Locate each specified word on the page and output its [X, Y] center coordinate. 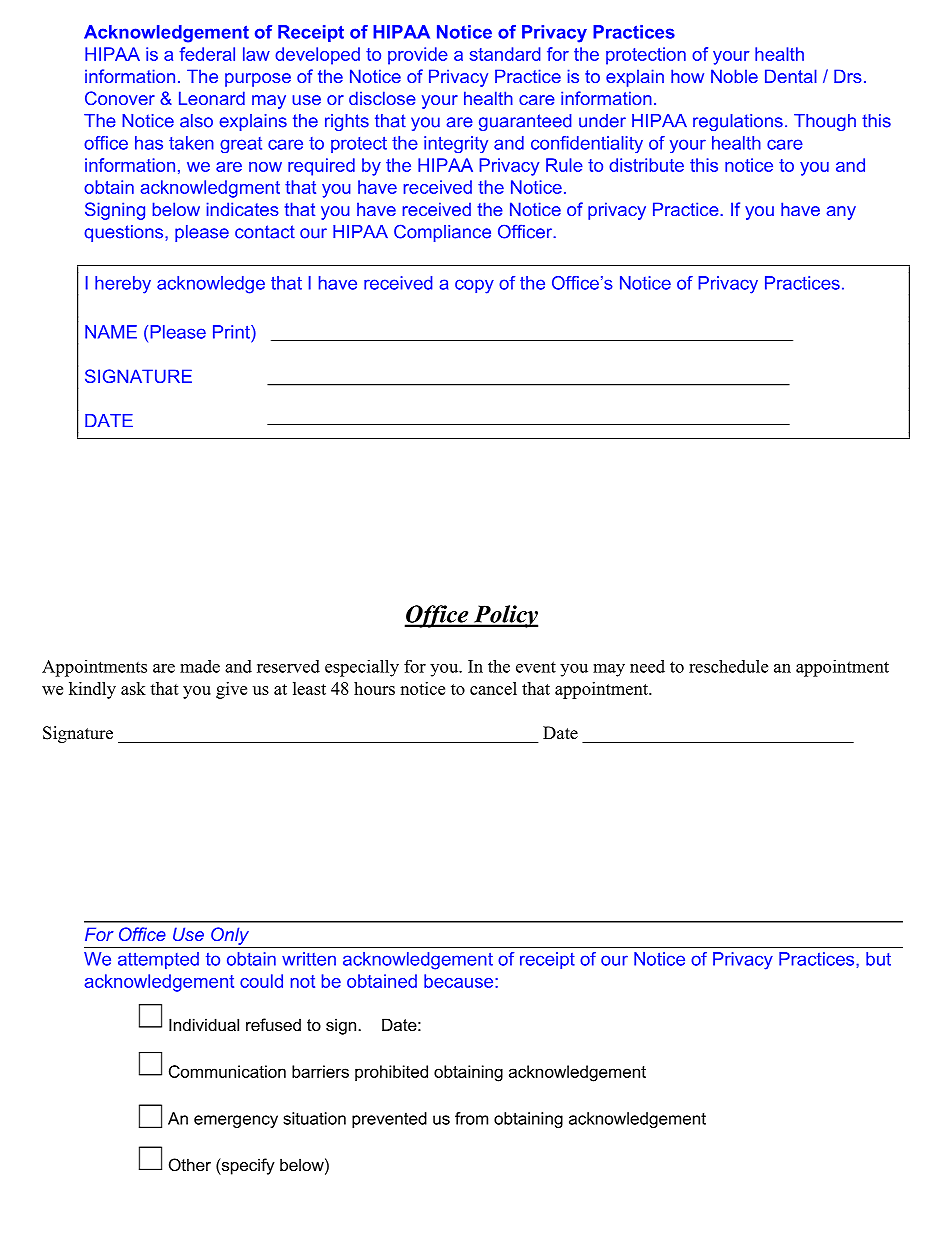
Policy [504, 616]
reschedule [728, 666]
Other [190, 1164]
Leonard [212, 98]
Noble [734, 76]
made [200, 666]
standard [505, 54]
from [471, 1118]
